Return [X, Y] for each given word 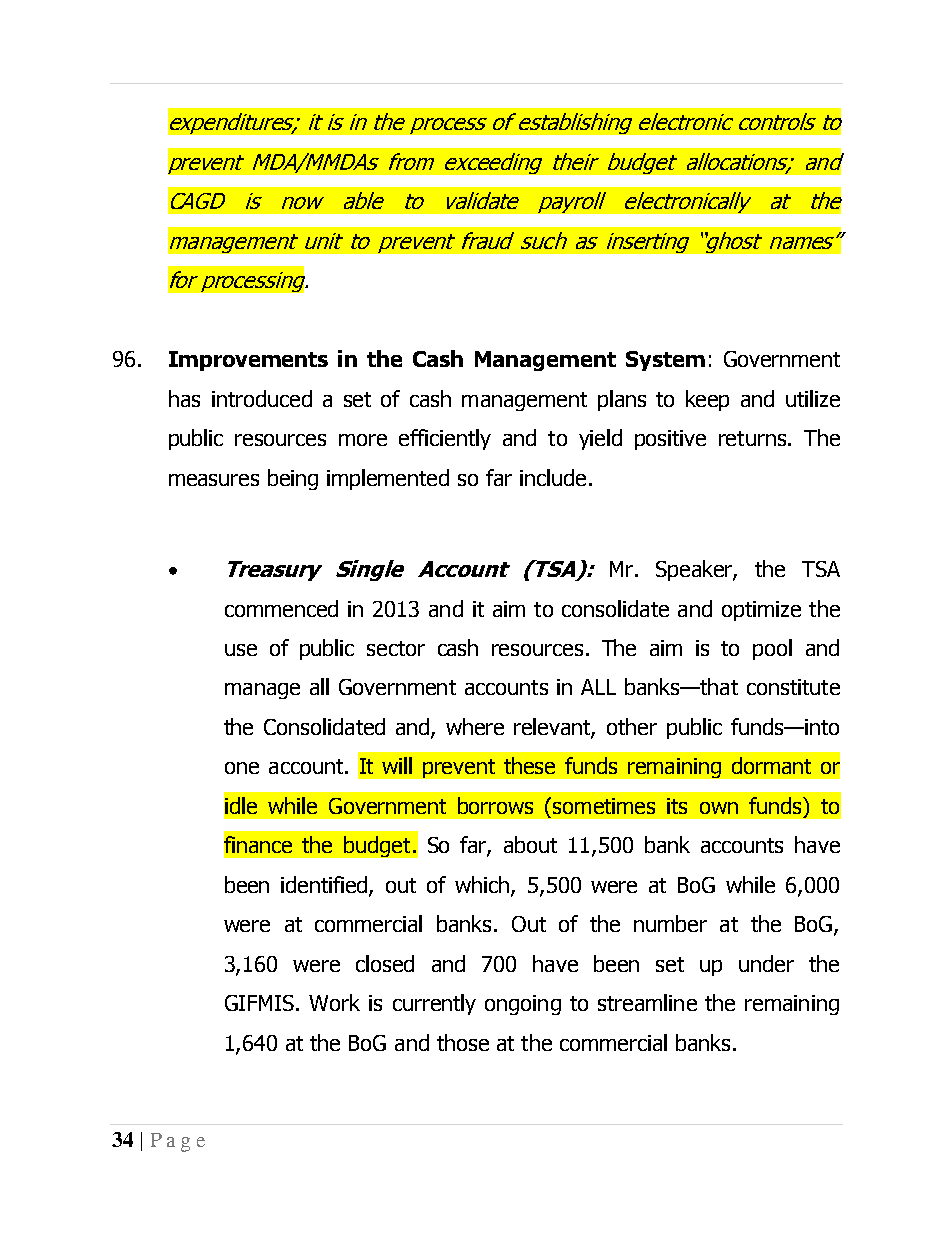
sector [396, 648]
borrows [495, 805]
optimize [761, 611]
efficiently [445, 439]
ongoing [523, 1005]
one [242, 768]
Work [334, 1002]
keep [707, 400]
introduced [262, 398]
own [719, 808]
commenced [281, 608]
